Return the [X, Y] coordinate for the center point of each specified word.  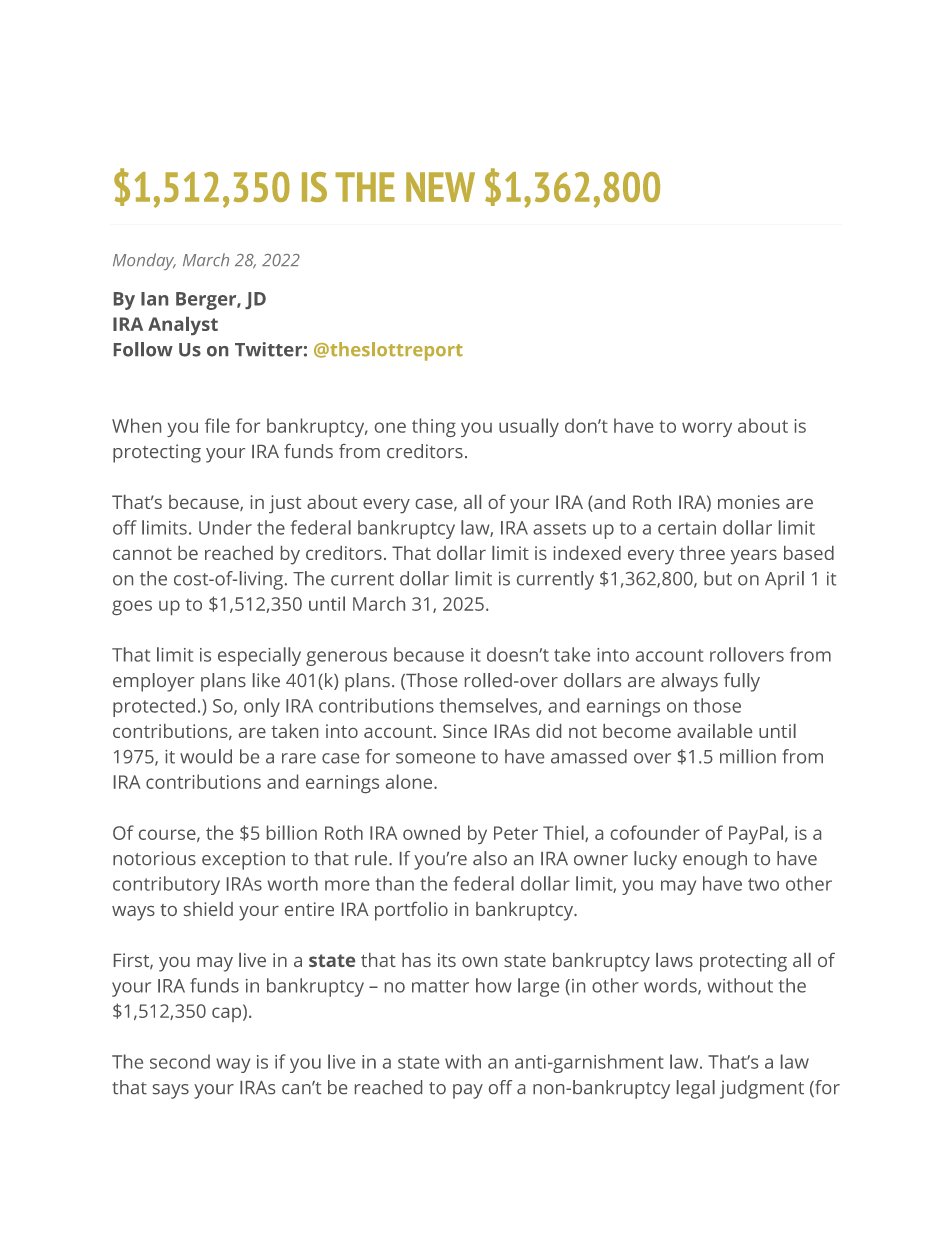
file [217, 425]
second [180, 1061]
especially [259, 656]
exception [243, 860]
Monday [144, 261]
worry [707, 429]
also [490, 858]
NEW [440, 187]
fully [742, 682]
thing [434, 427]
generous [346, 658]
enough [715, 860]
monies [749, 502]
